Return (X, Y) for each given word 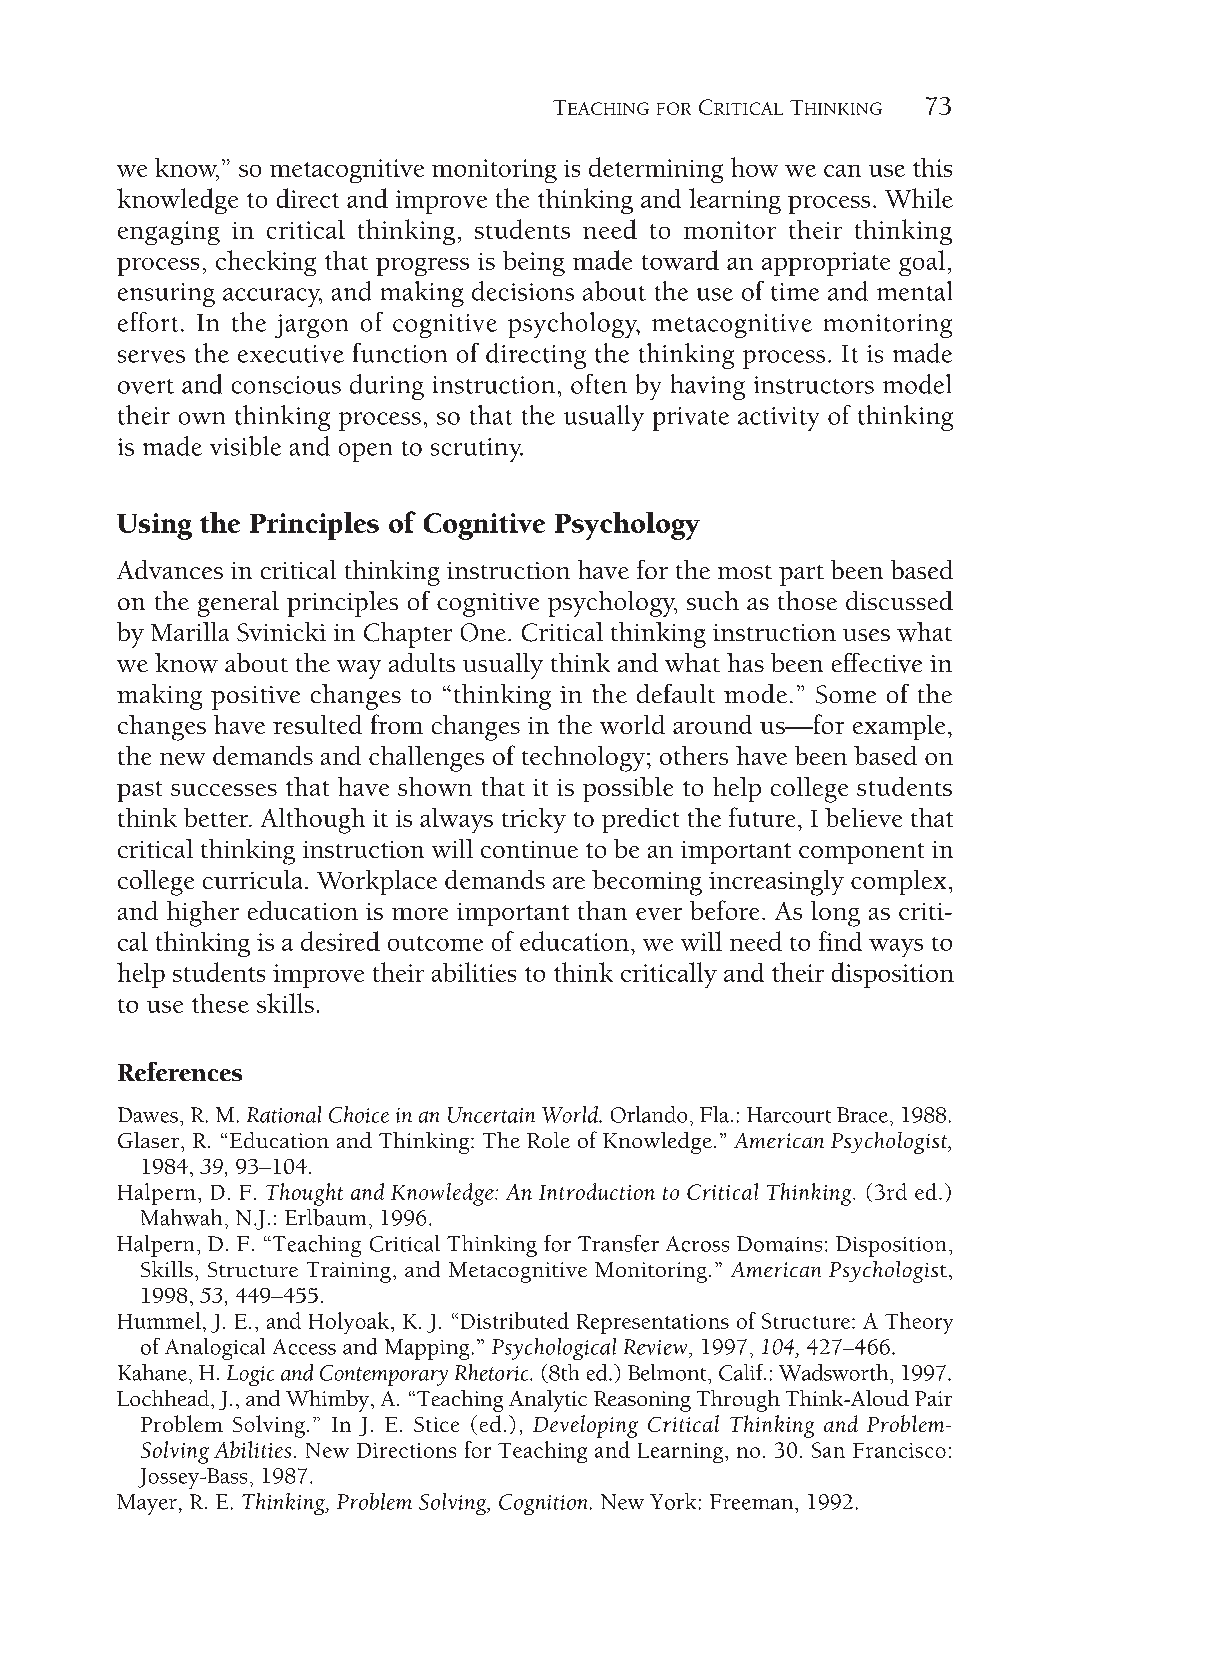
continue (529, 849)
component (861, 853)
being (534, 263)
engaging (169, 233)
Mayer (147, 1504)
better (217, 817)
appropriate (826, 264)
